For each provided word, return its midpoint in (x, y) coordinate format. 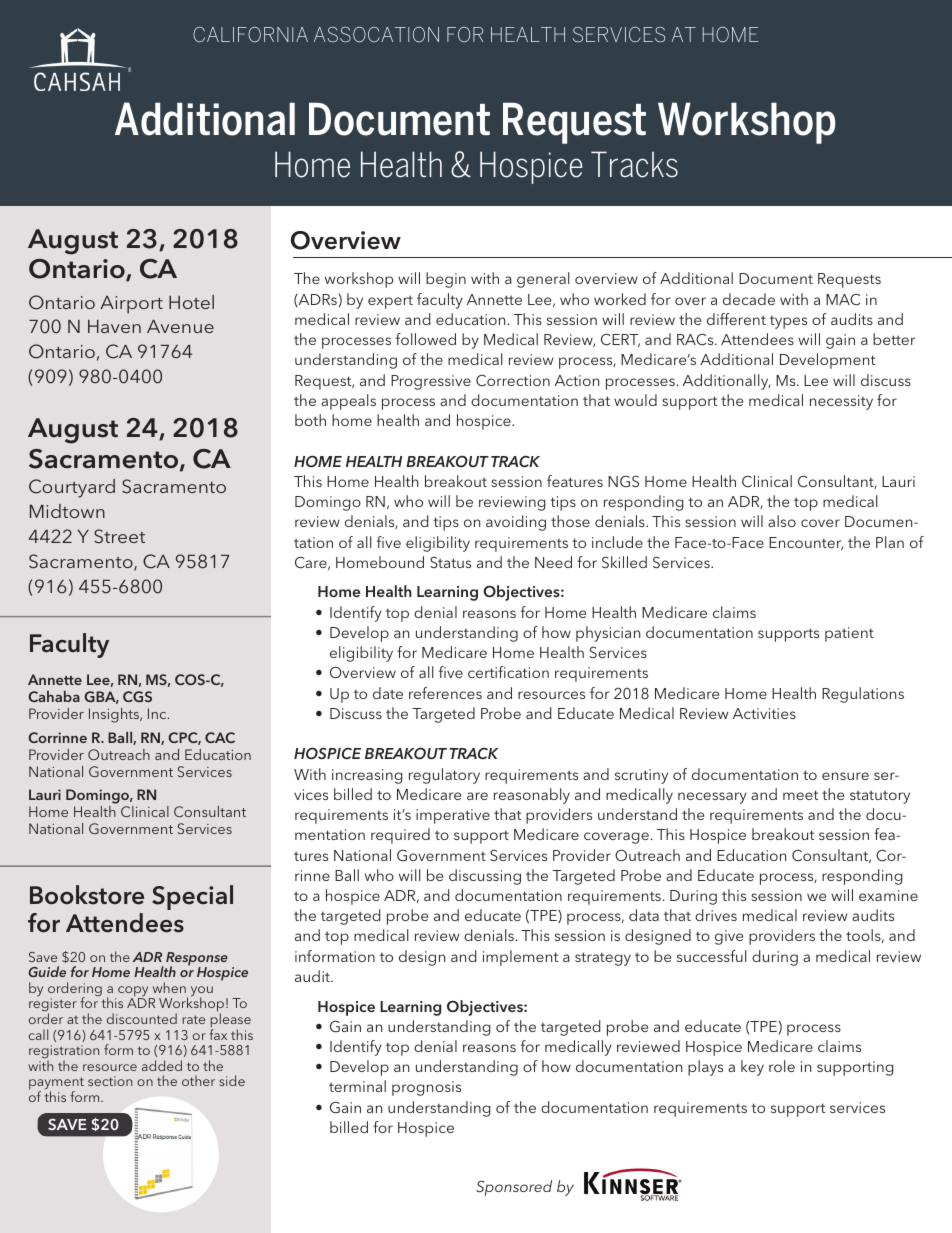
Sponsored (514, 1188)
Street (119, 536)
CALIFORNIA (250, 34)
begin (446, 280)
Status (450, 562)
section (110, 1081)
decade (749, 299)
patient (849, 634)
